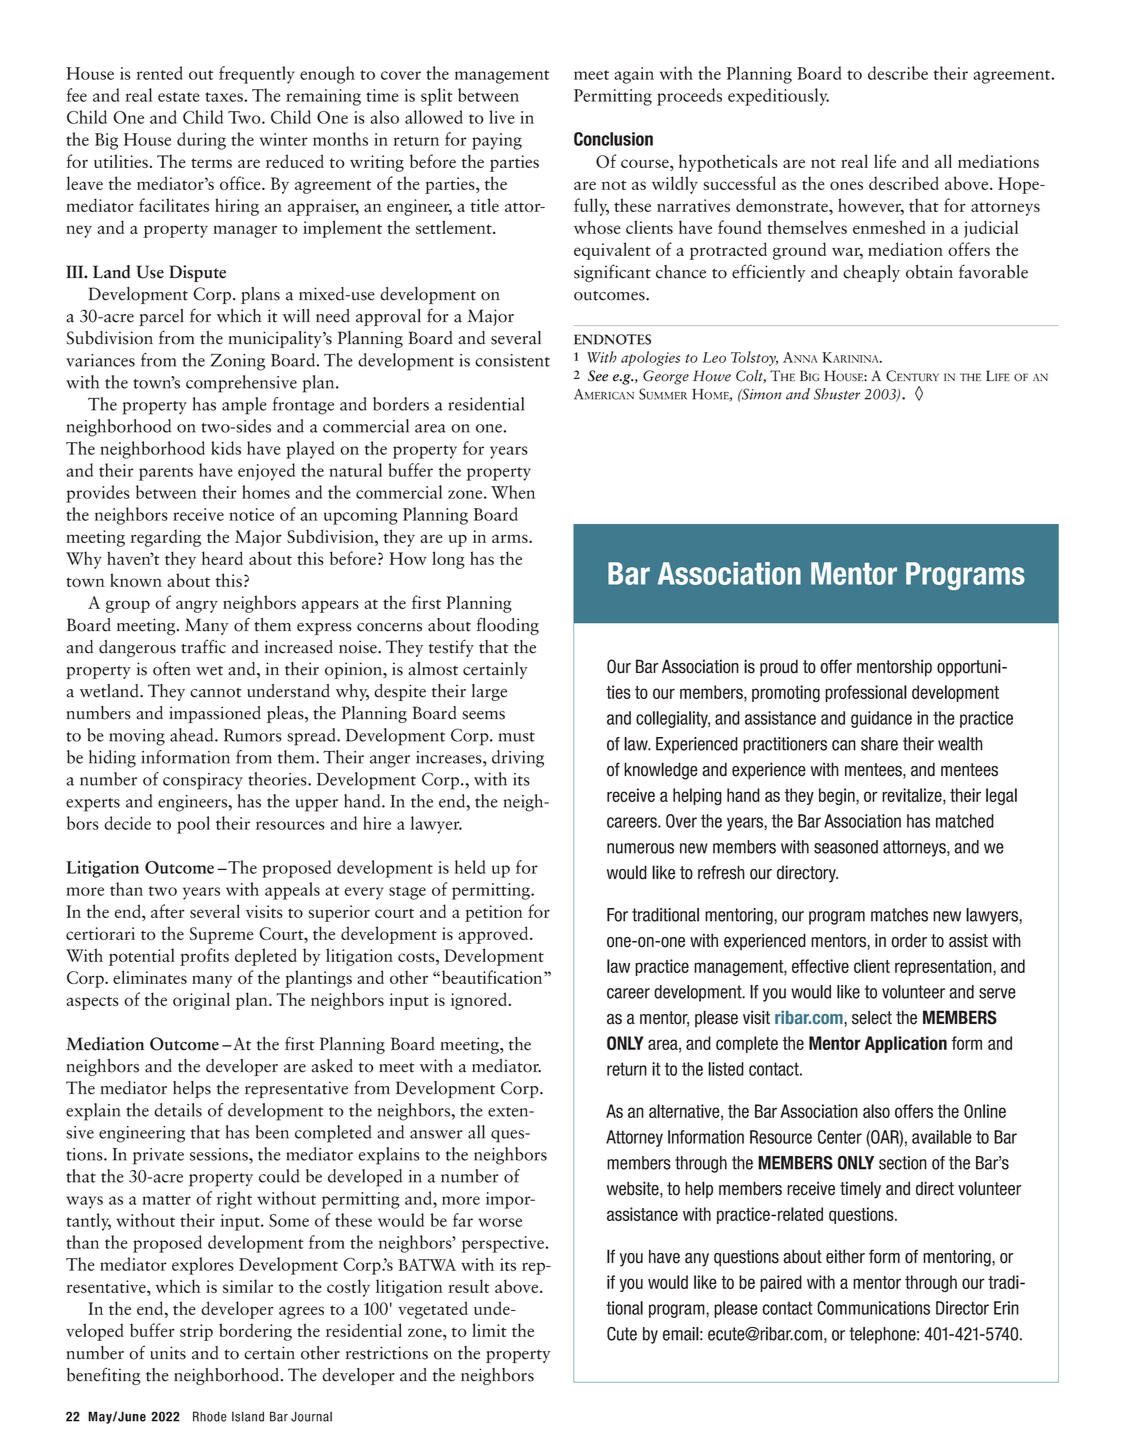 The width and height of the screenshot is (1125, 1456). Describe the element at coordinates (879, 744) in the screenshot. I see `share` at that location.
